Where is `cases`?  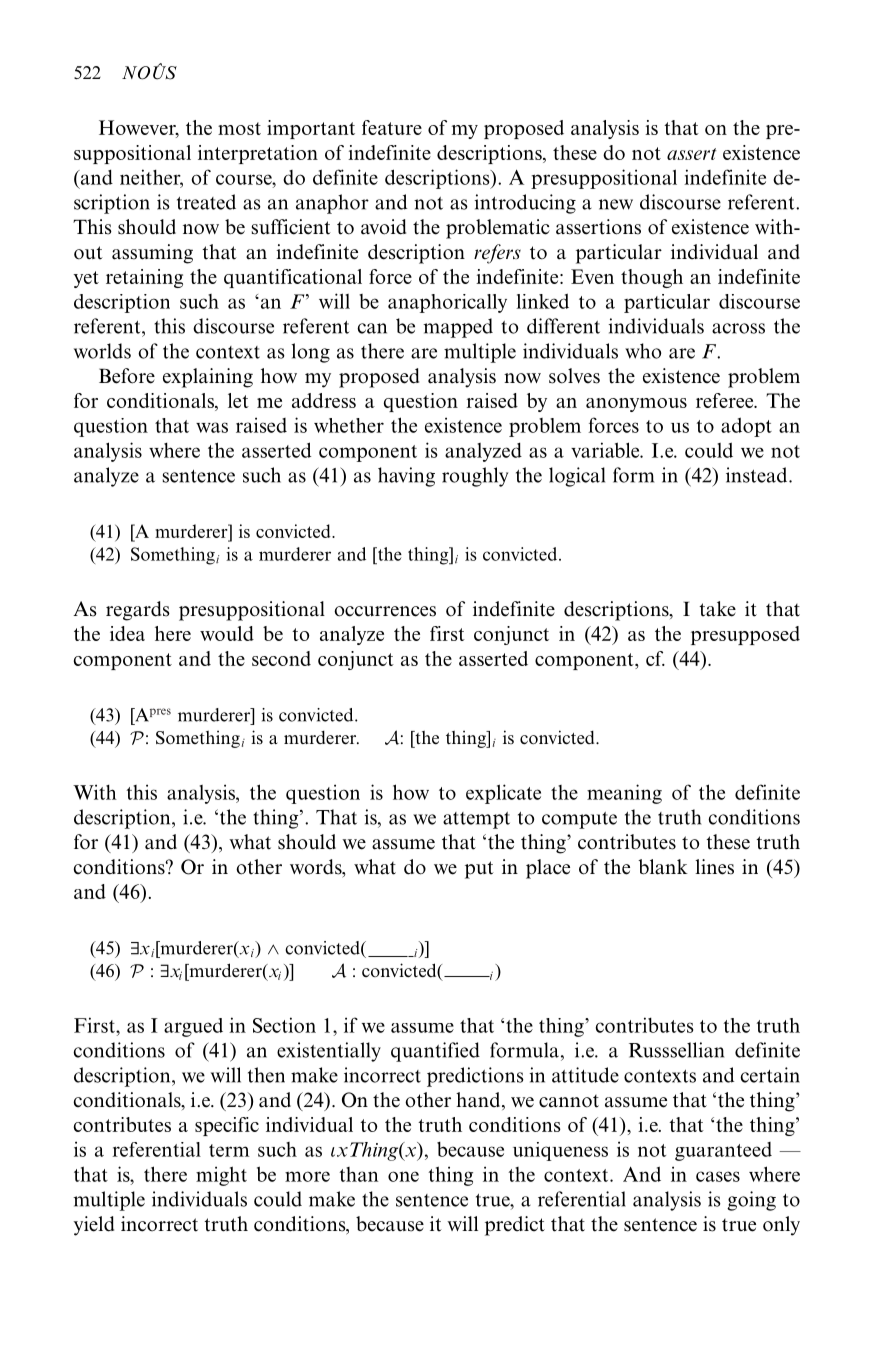 cases is located at coordinates (718, 1176).
